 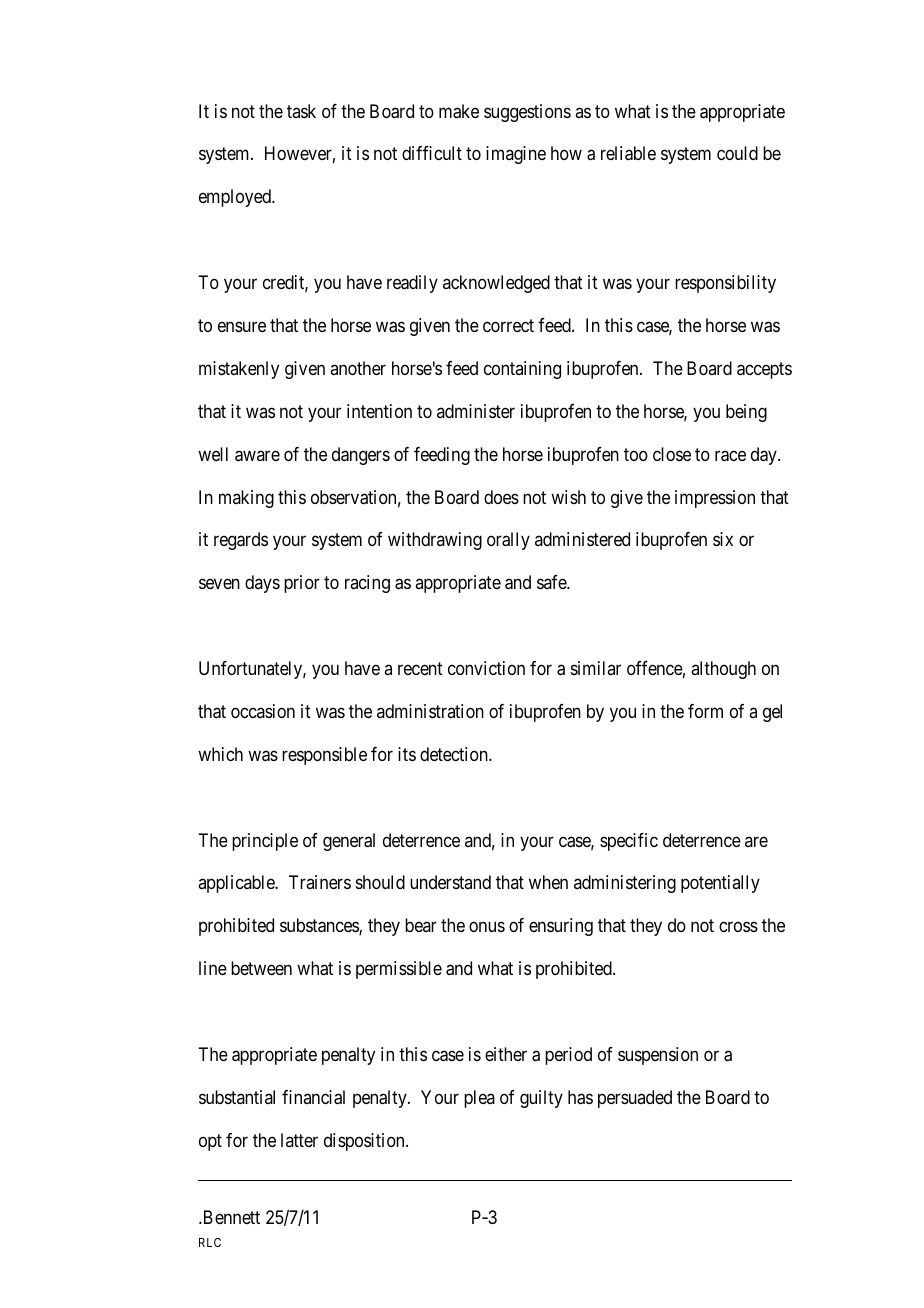 I want to click on task, so click(x=301, y=111).
